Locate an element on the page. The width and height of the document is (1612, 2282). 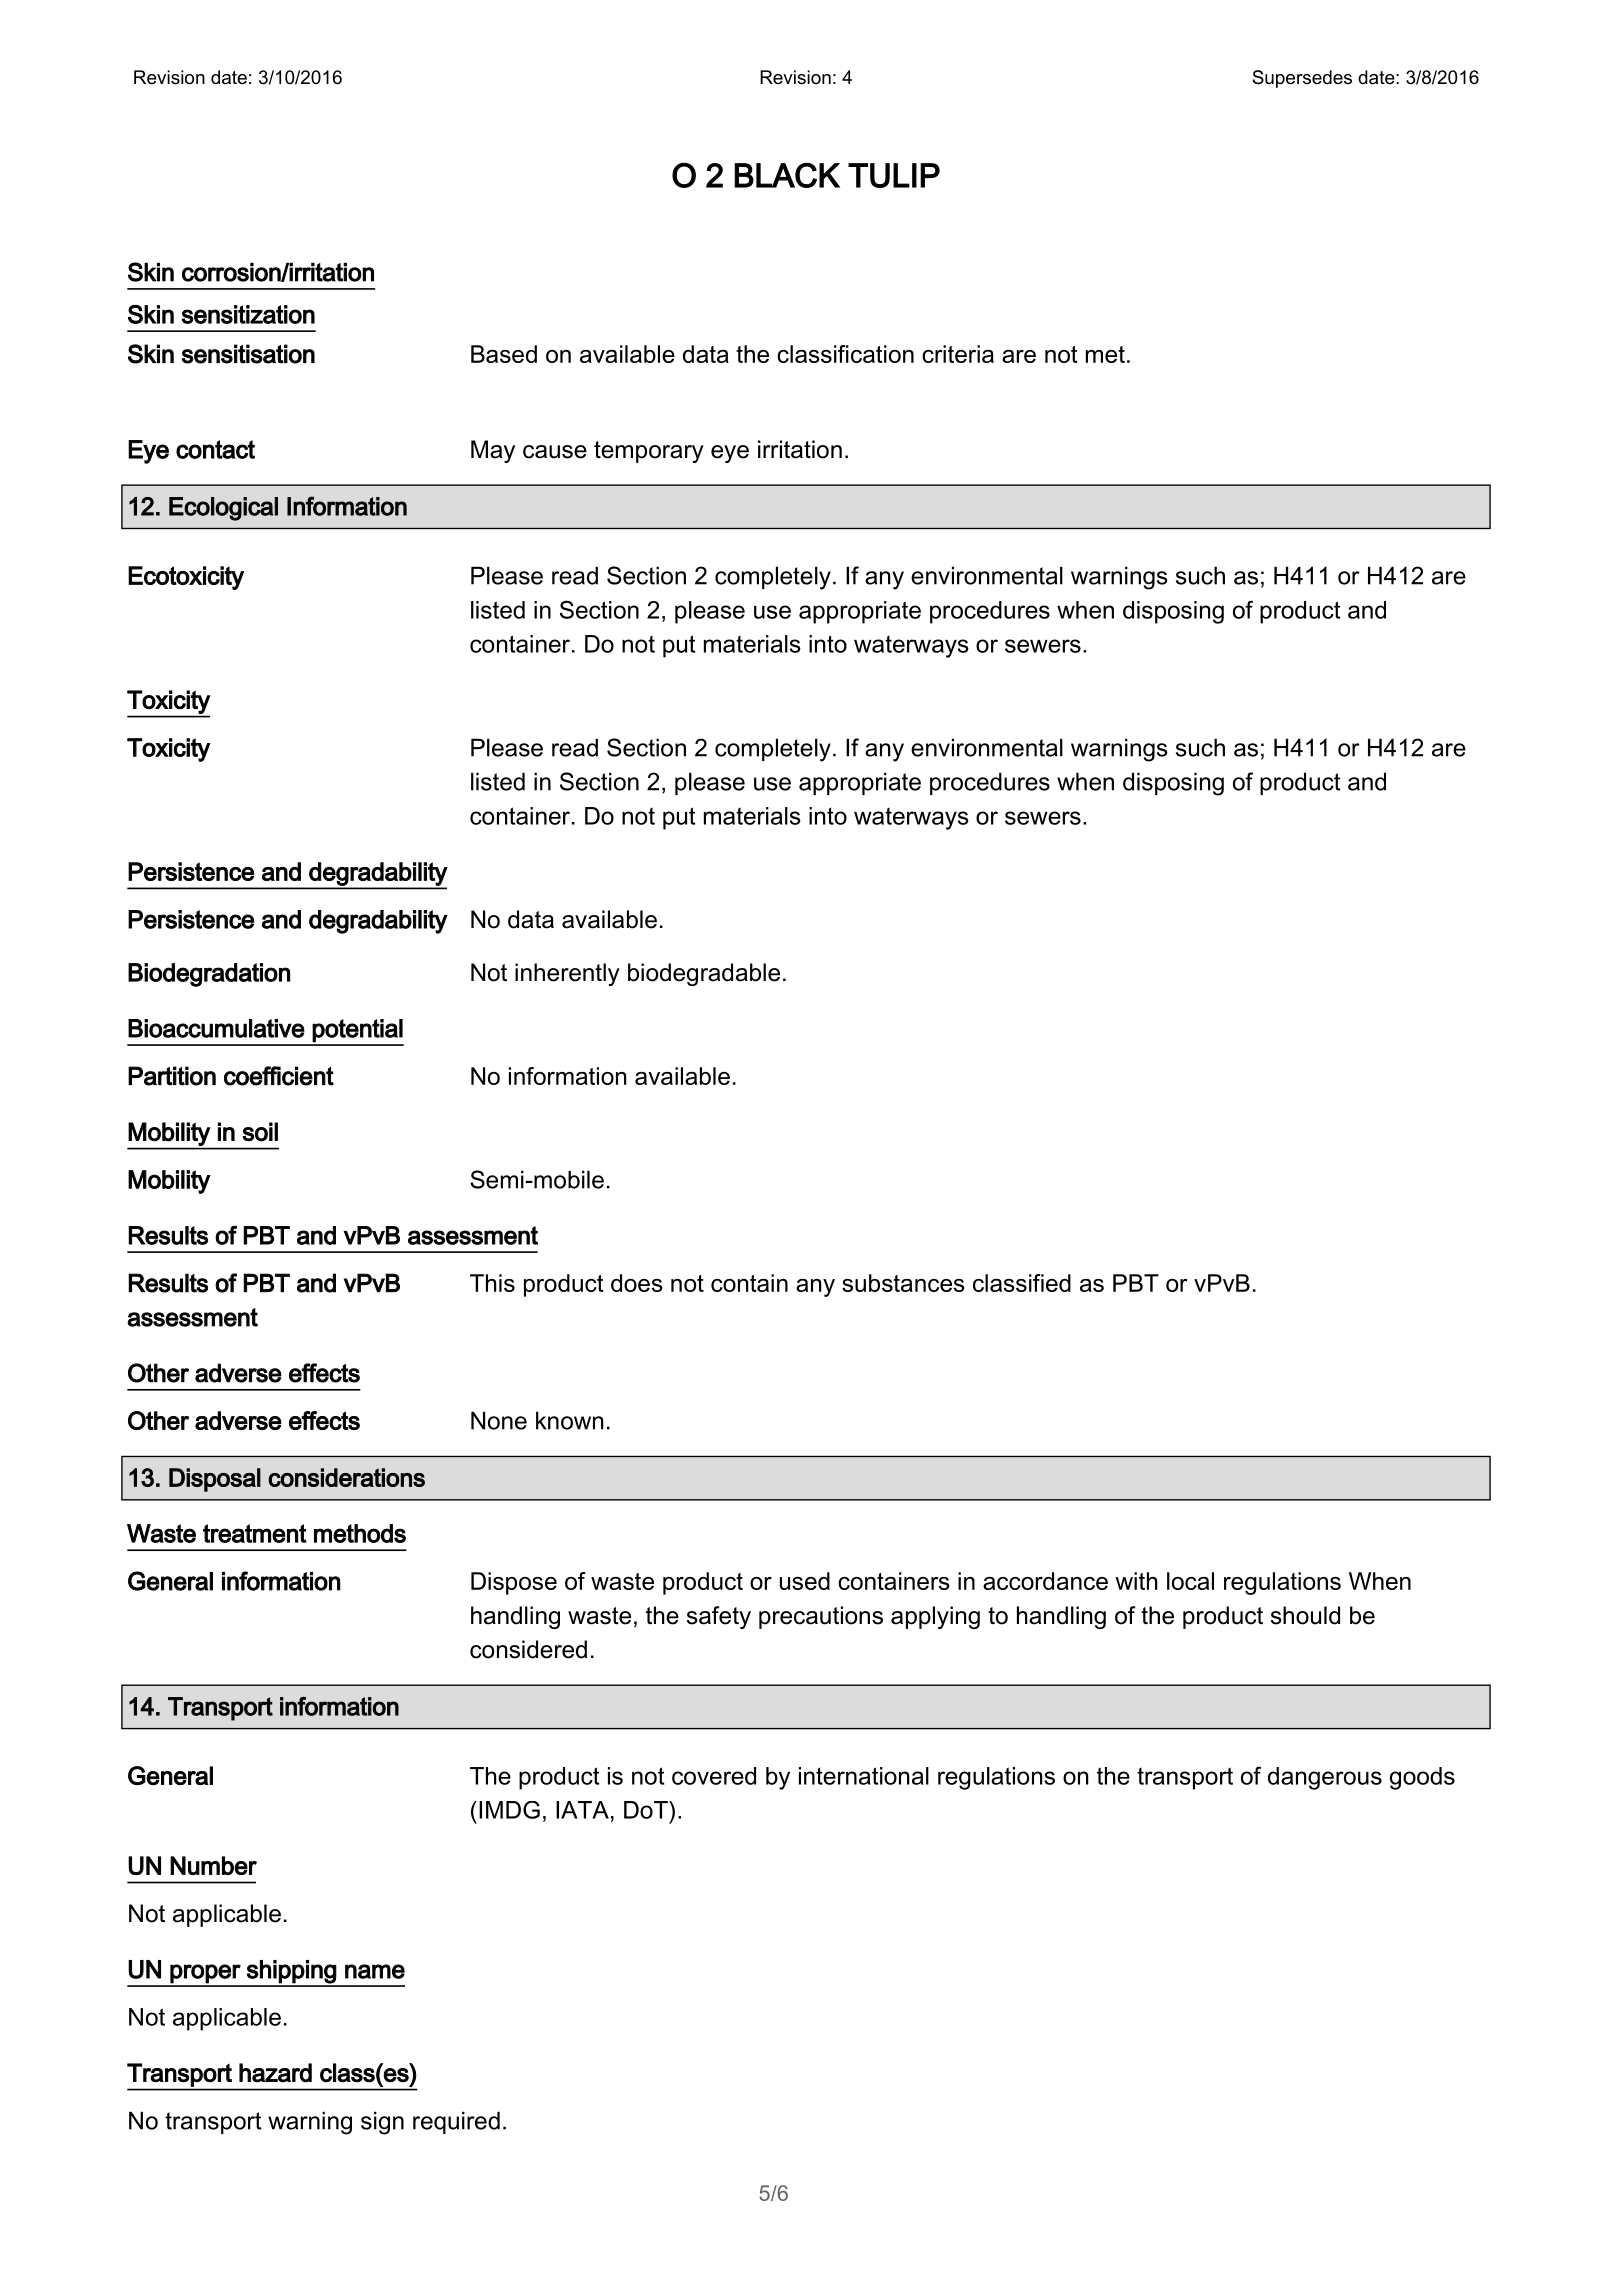
hazard is located at coordinates (275, 2073).
